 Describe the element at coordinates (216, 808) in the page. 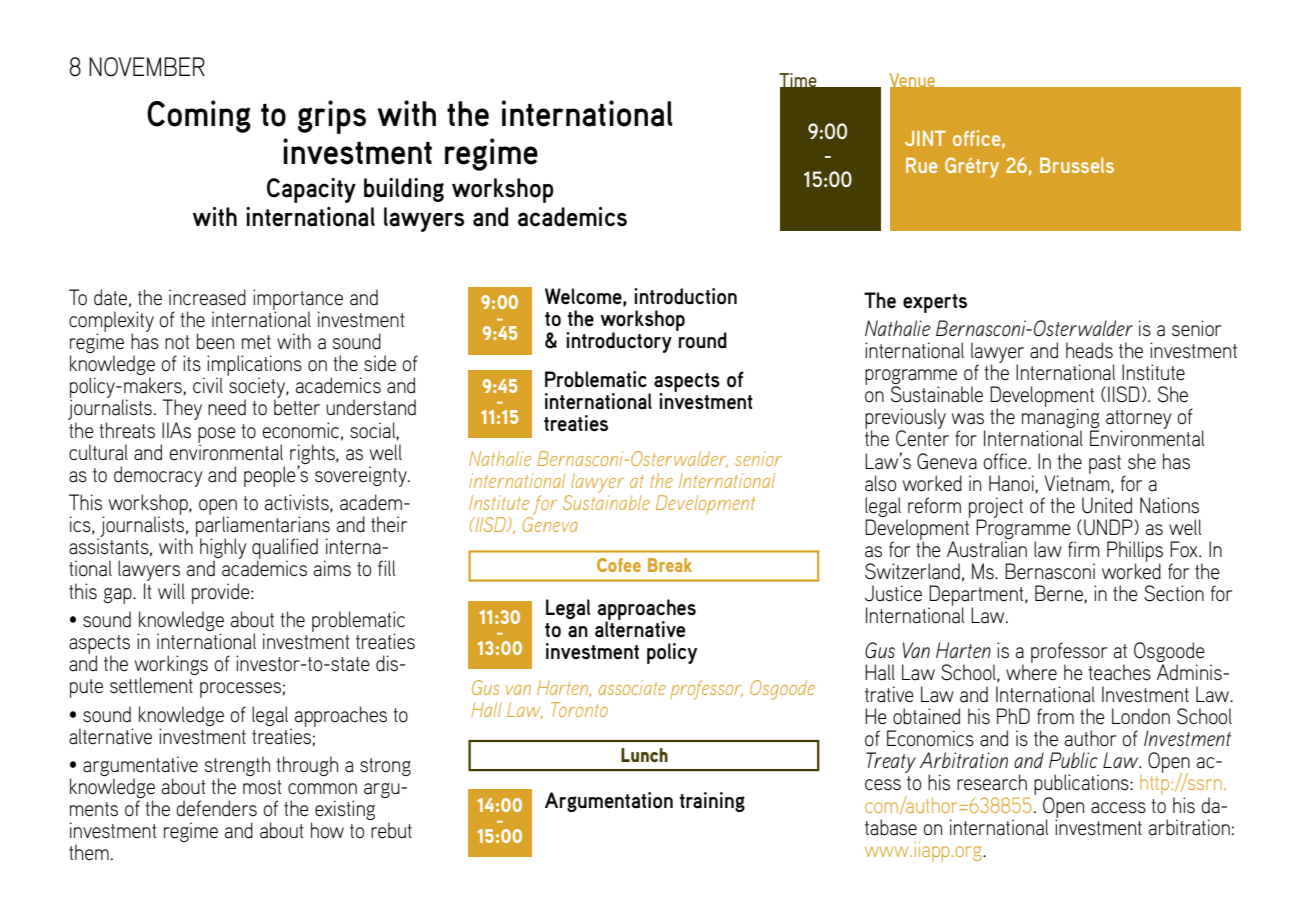

I see `defenders` at that location.
